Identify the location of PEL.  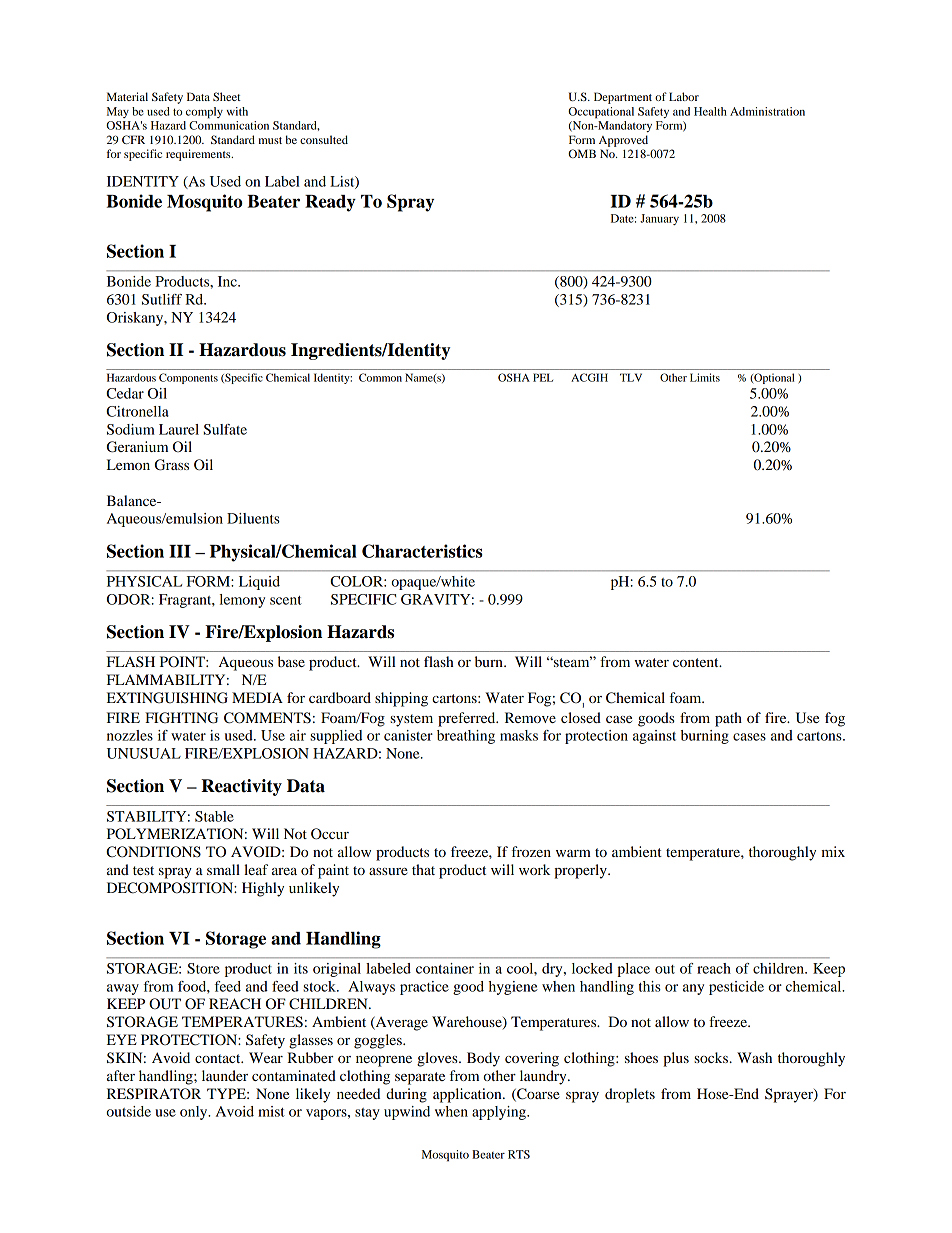
(543, 377).
